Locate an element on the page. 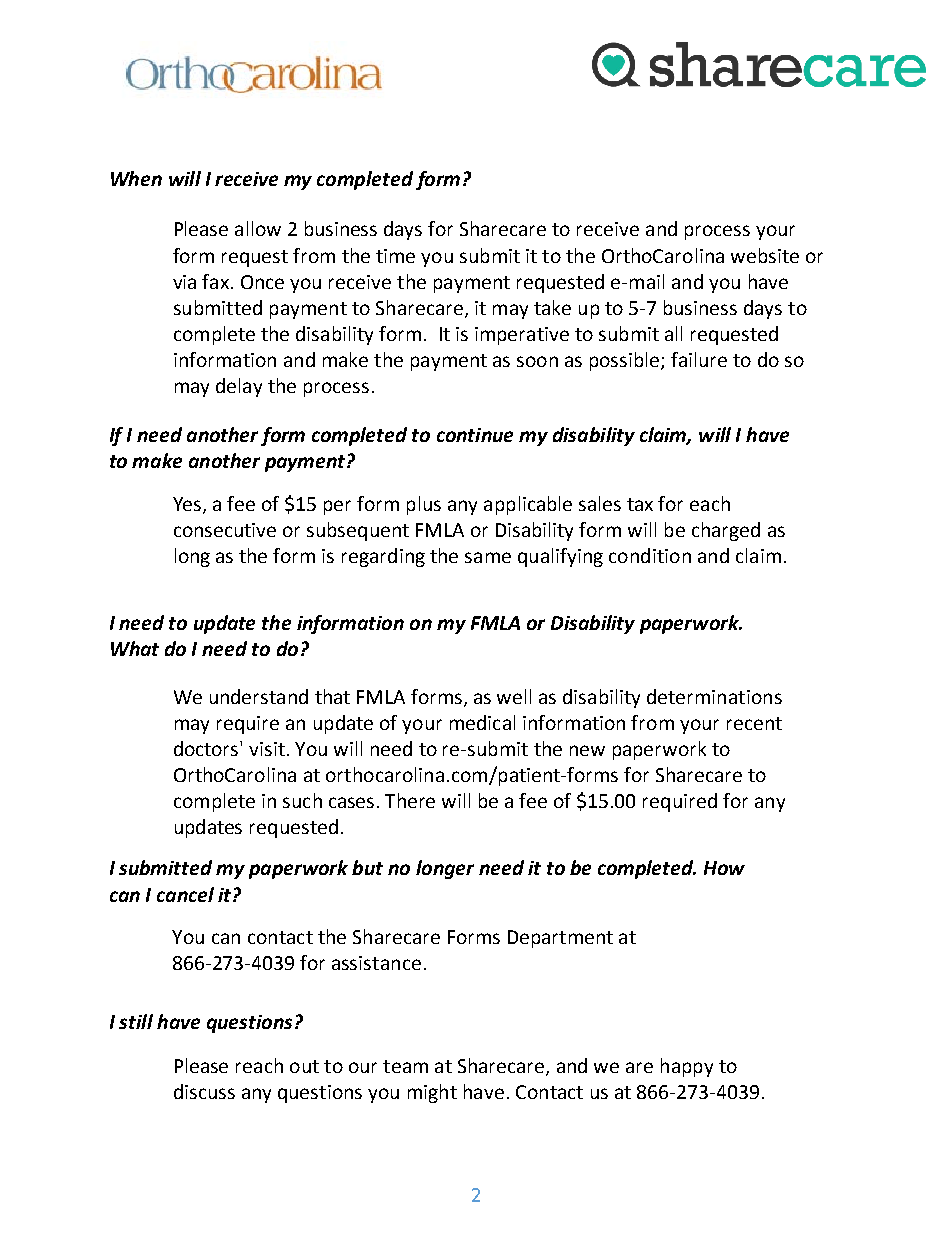  What is located at coordinates (135, 648).
